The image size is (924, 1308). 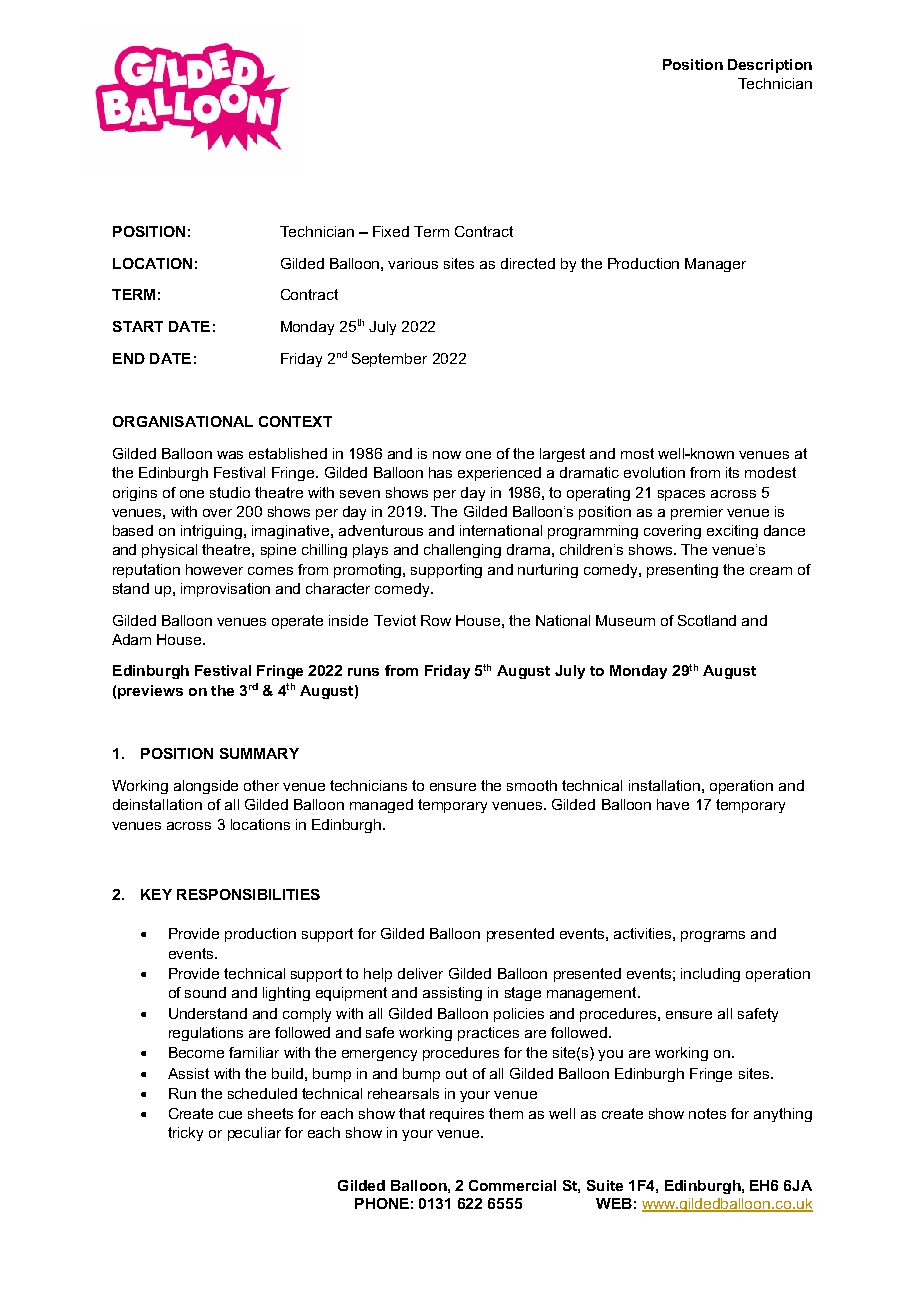 I want to click on tricky, so click(x=185, y=1134).
